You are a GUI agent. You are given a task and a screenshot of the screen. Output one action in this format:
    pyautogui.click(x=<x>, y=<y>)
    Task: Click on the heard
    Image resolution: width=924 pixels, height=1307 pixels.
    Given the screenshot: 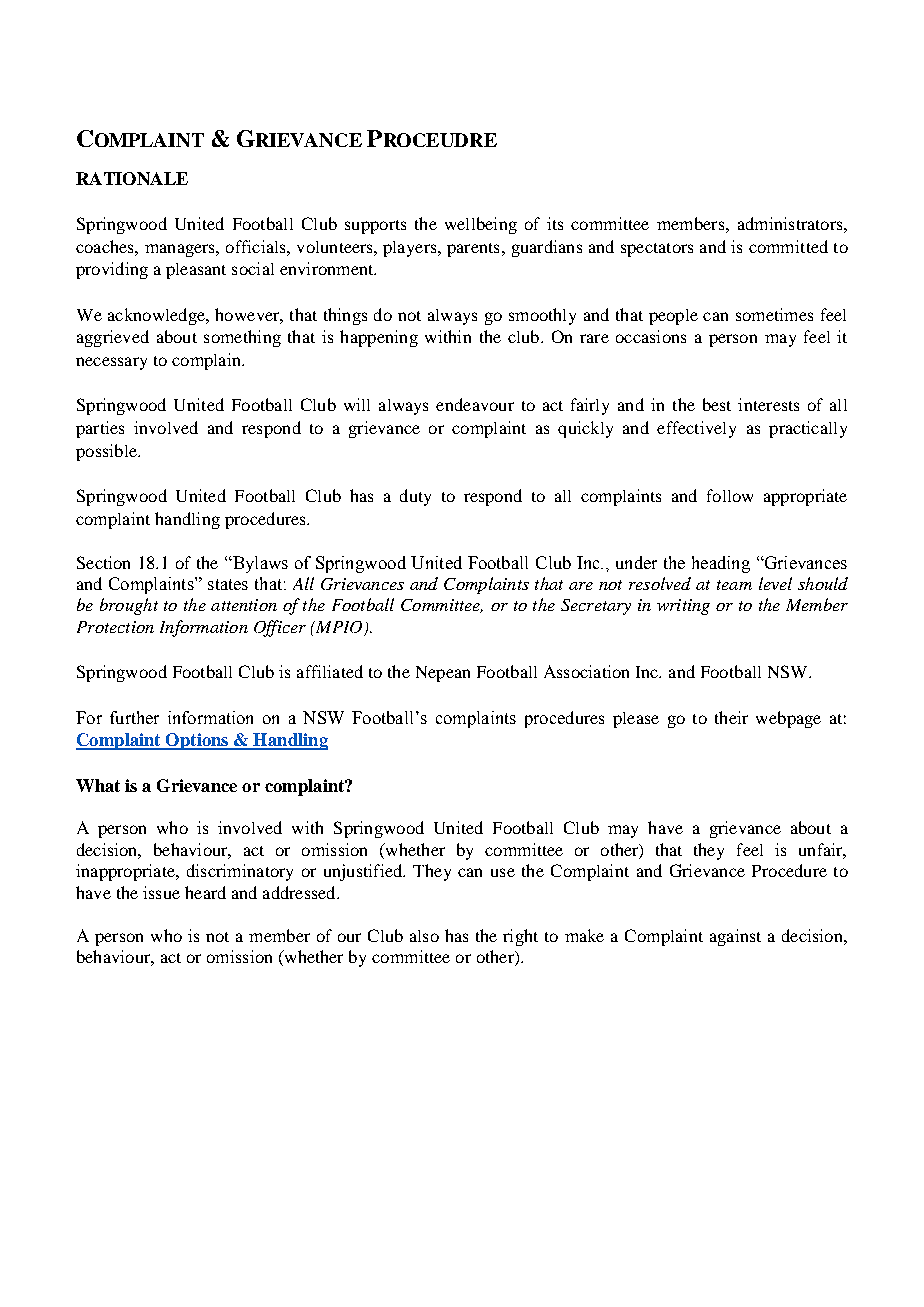 What is the action you would take?
    pyautogui.click(x=205, y=892)
